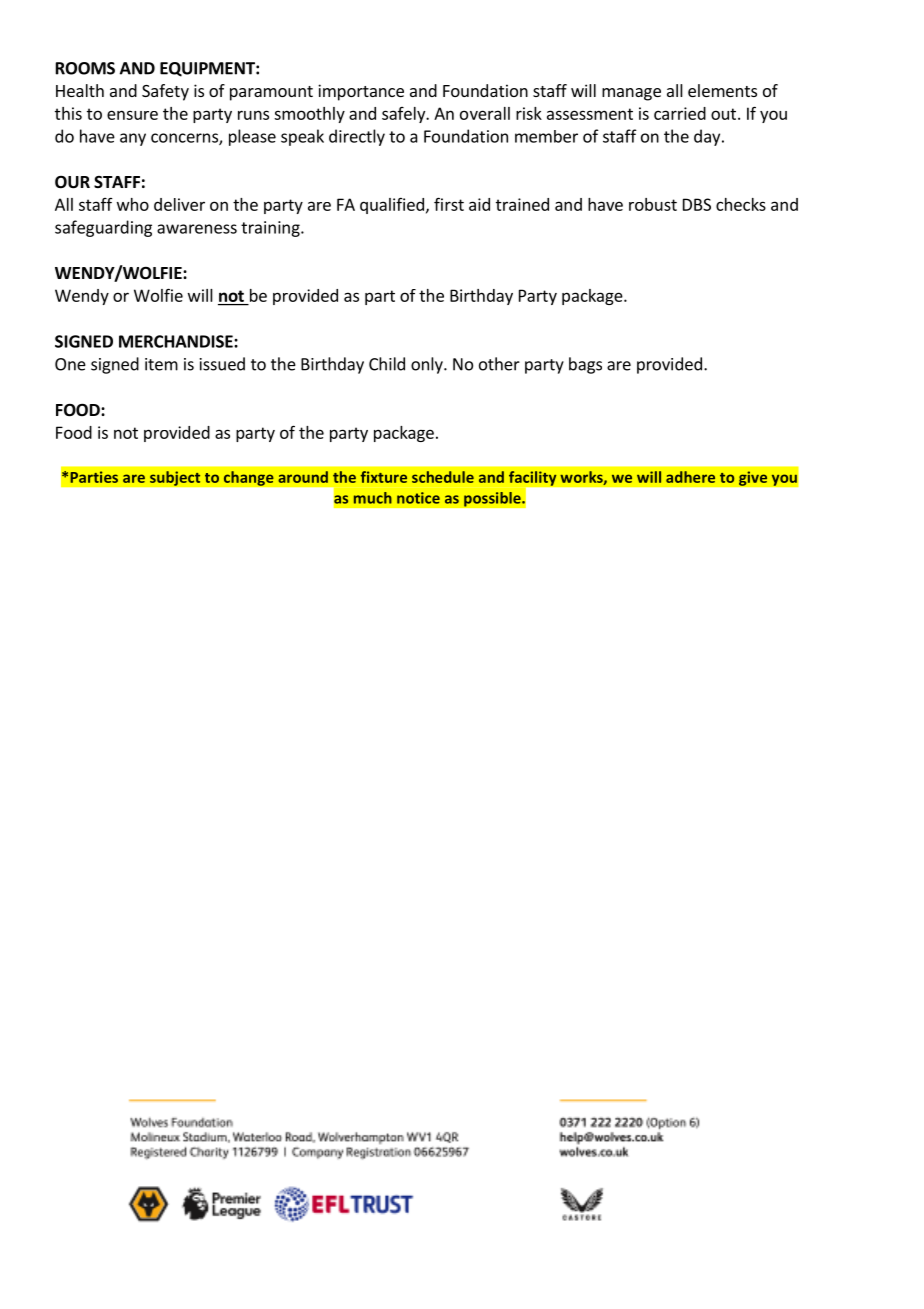  I want to click on importance, so click(361, 92).
